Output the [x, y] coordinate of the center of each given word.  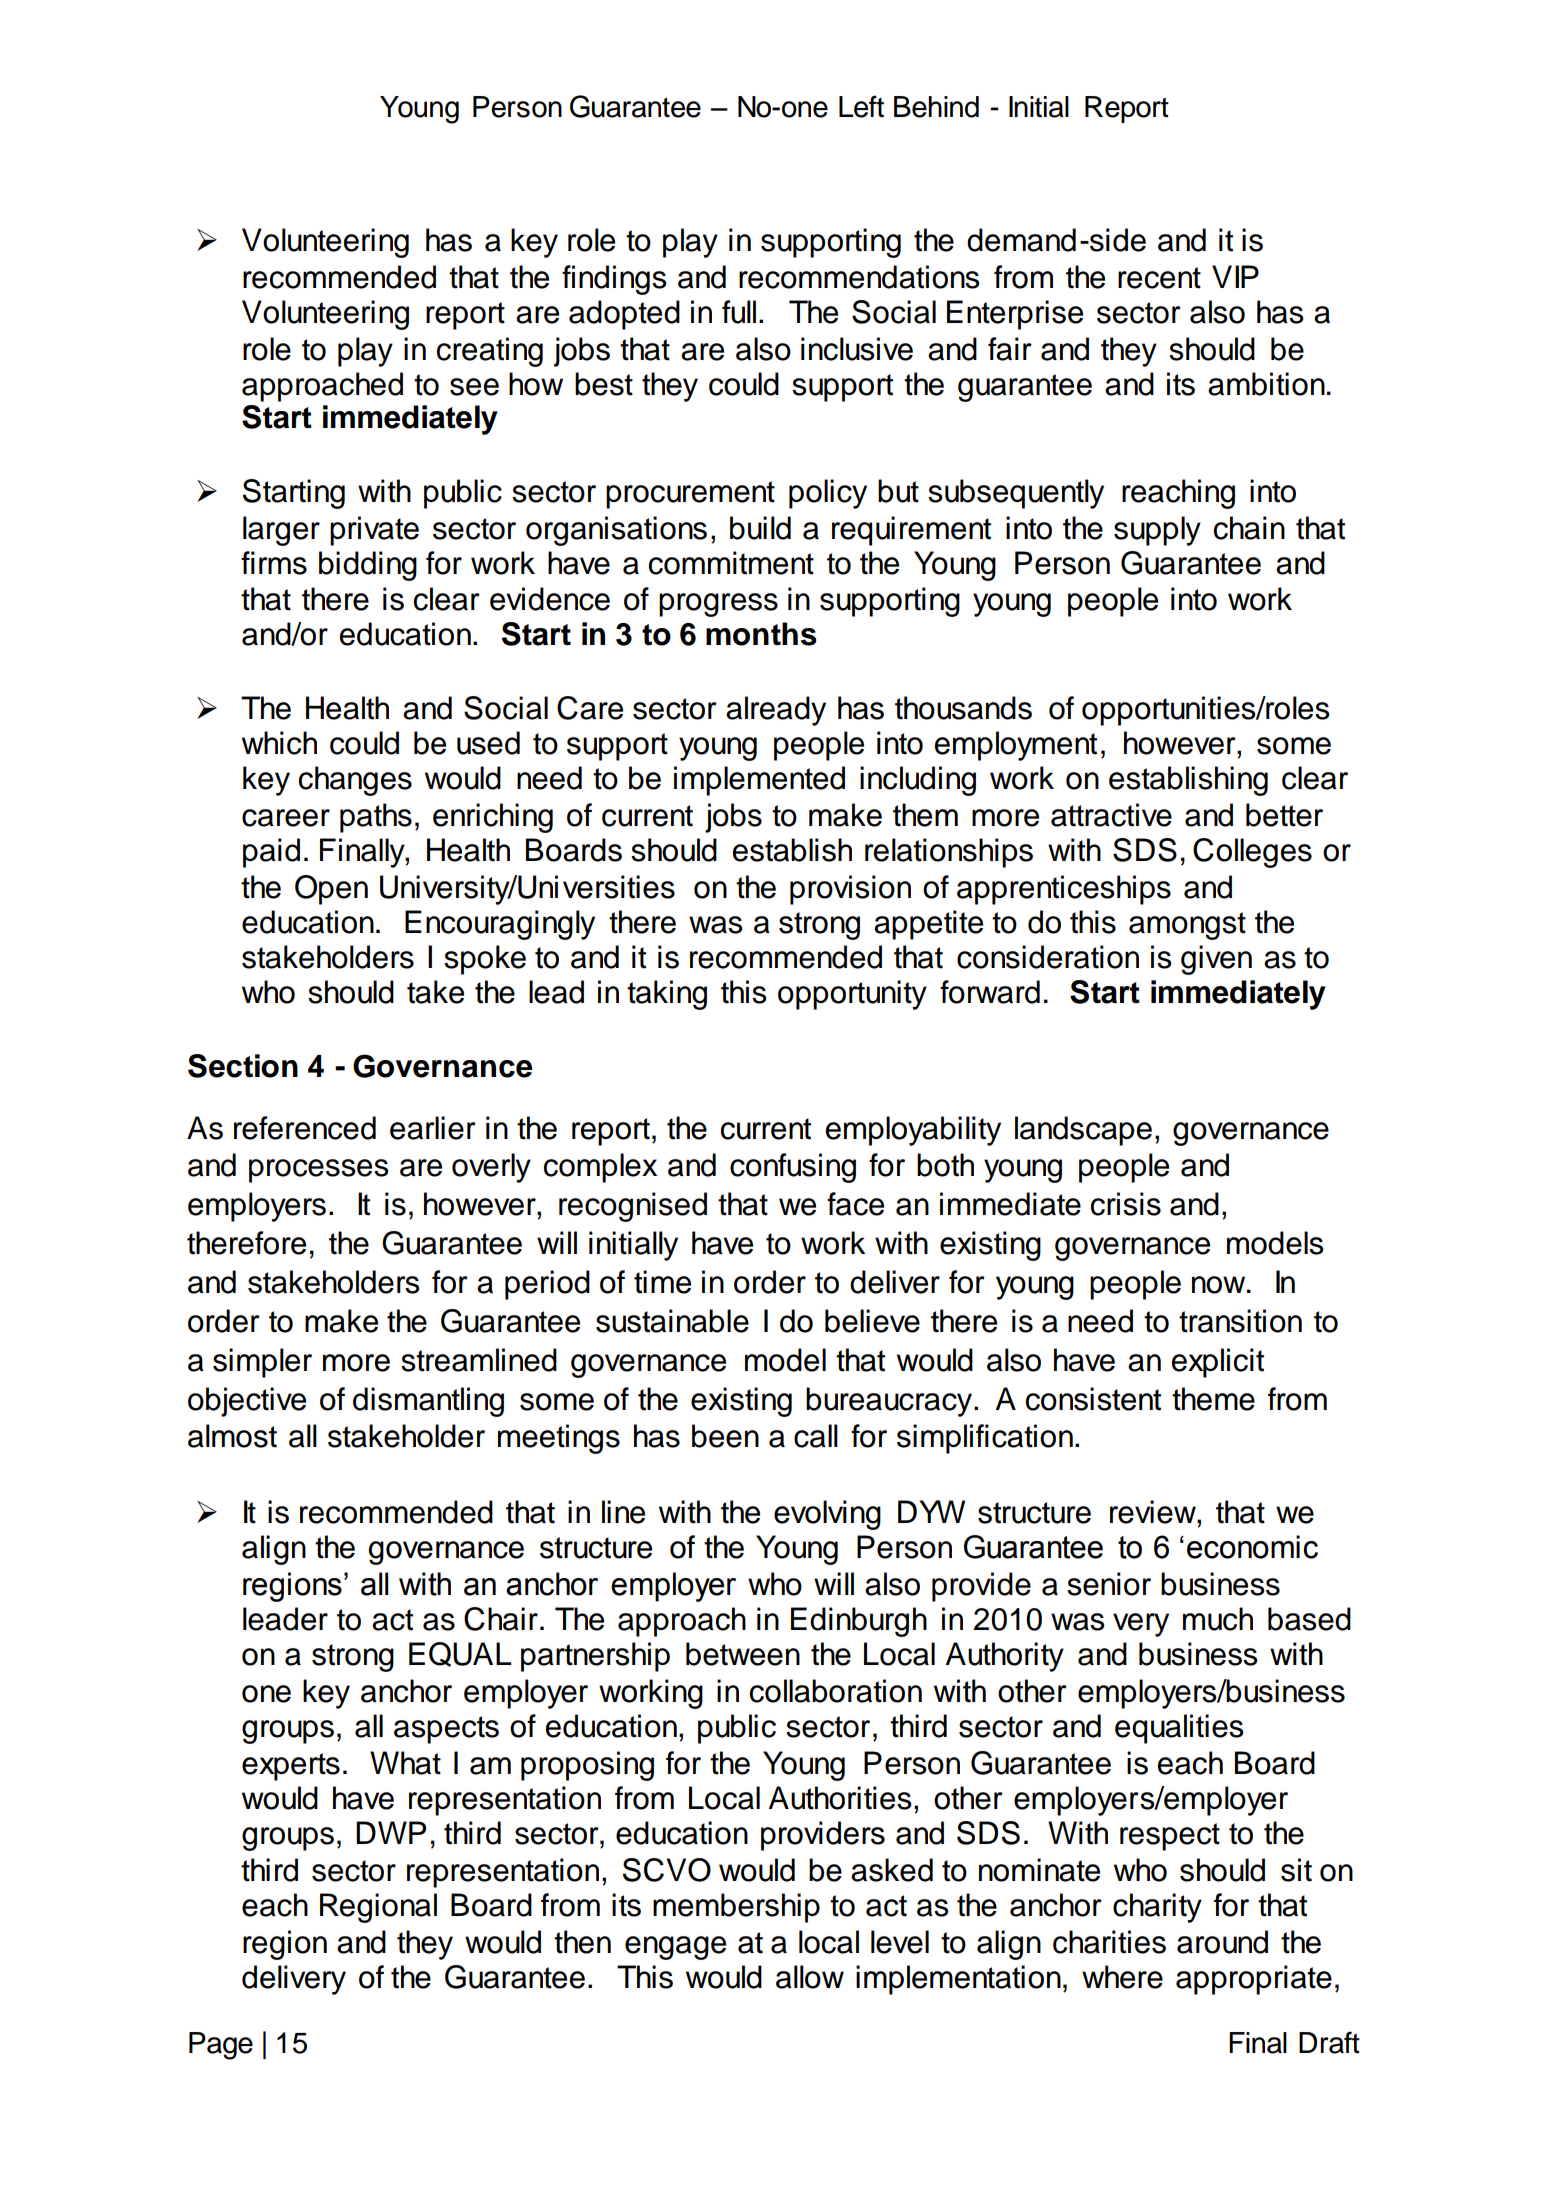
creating [490, 352]
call [816, 1436]
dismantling [428, 1402]
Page [221, 2046]
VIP [1235, 276]
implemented [759, 781]
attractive [1111, 815]
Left [861, 106]
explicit [1218, 1363]
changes [355, 781]
